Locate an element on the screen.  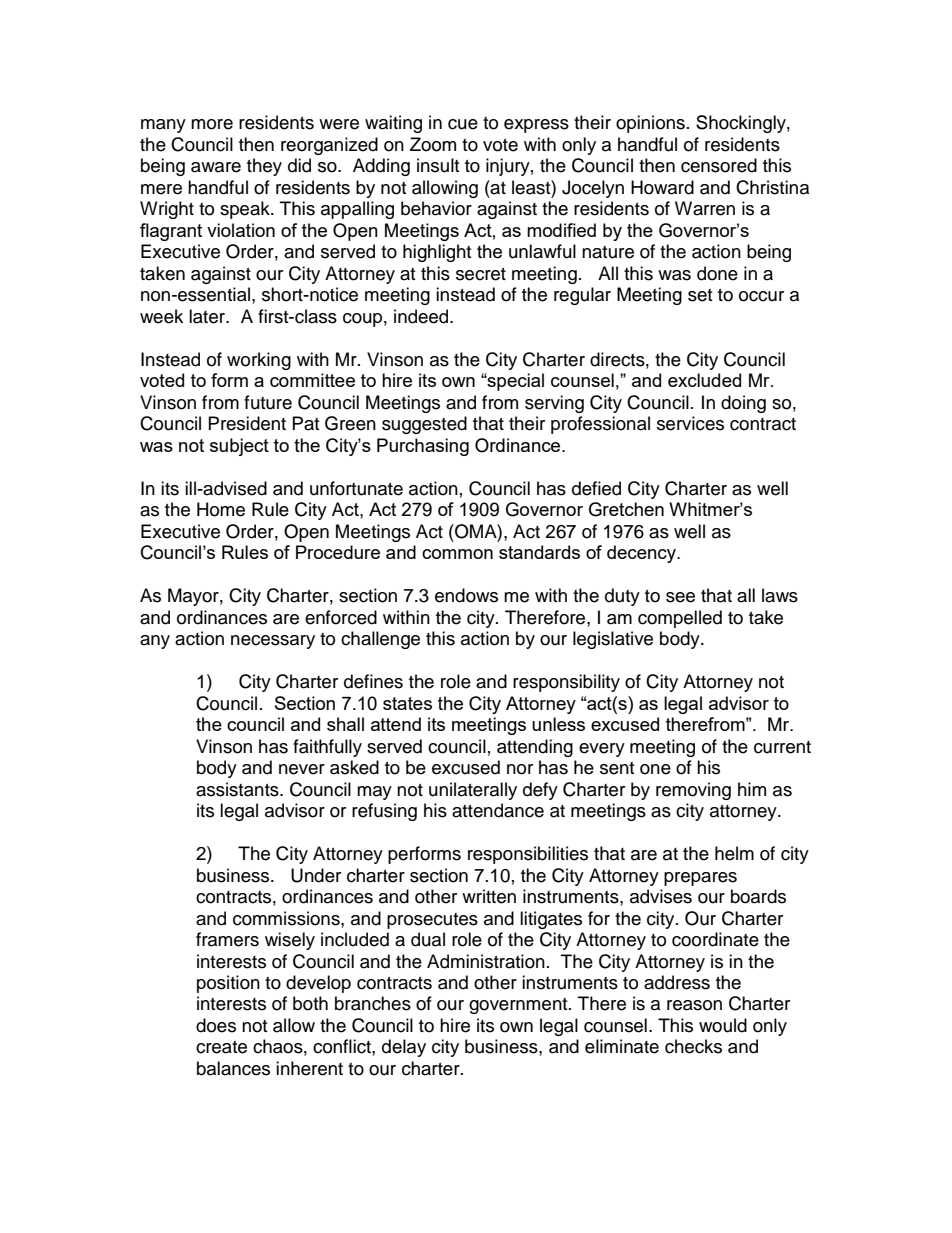
see is located at coordinates (680, 597).
